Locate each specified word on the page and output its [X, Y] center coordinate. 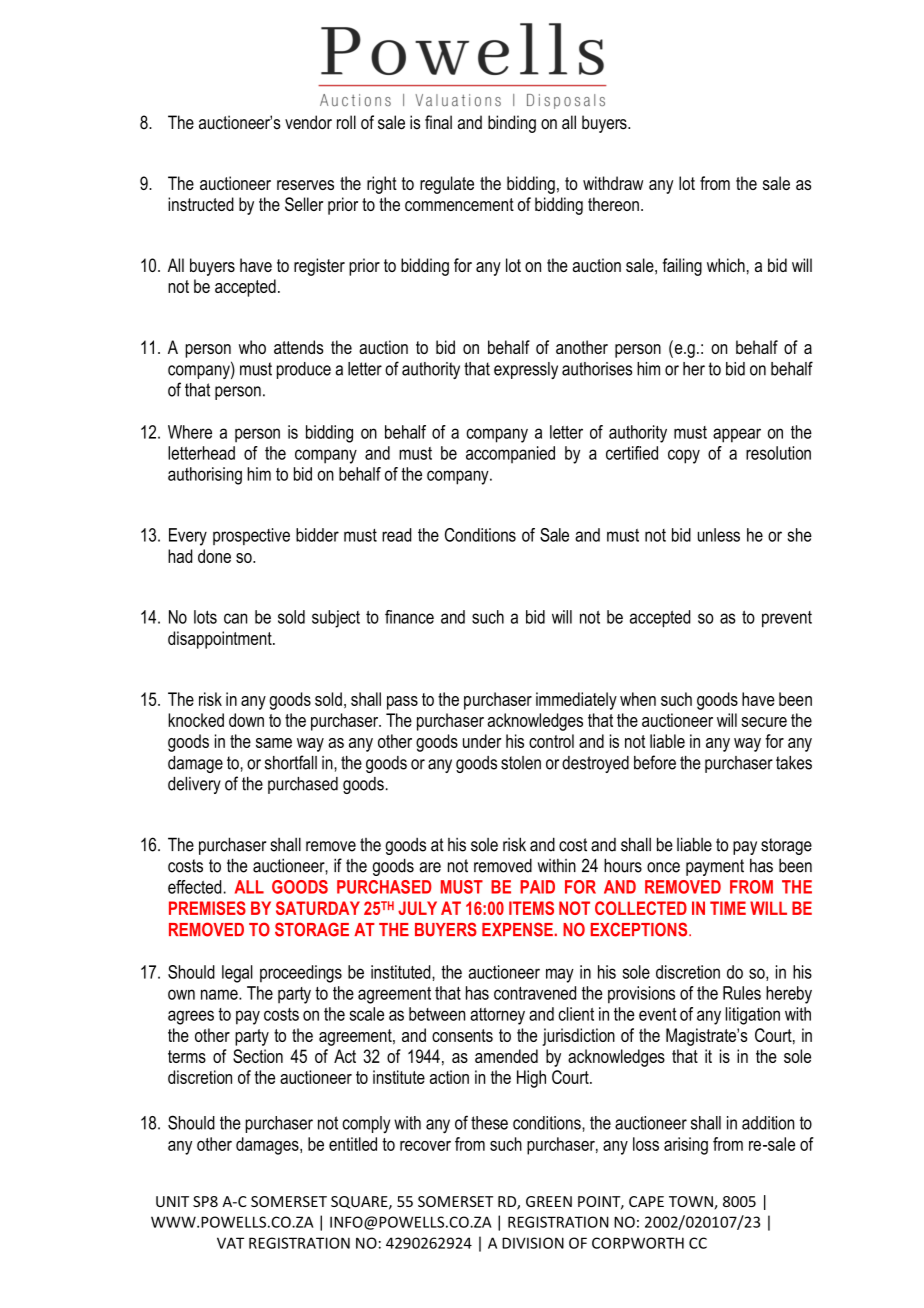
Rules [742, 993]
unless [719, 535]
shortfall [291, 762]
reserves [305, 185]
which [726, 265]
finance [409, 617]
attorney [497, 1016]
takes [794, 763]
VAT [230, 1243]
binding [512, 124]
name [220, 994]
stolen [521, 763]
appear [737, 435]
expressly [526, 370]
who [252, 347]
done [214, 556]
